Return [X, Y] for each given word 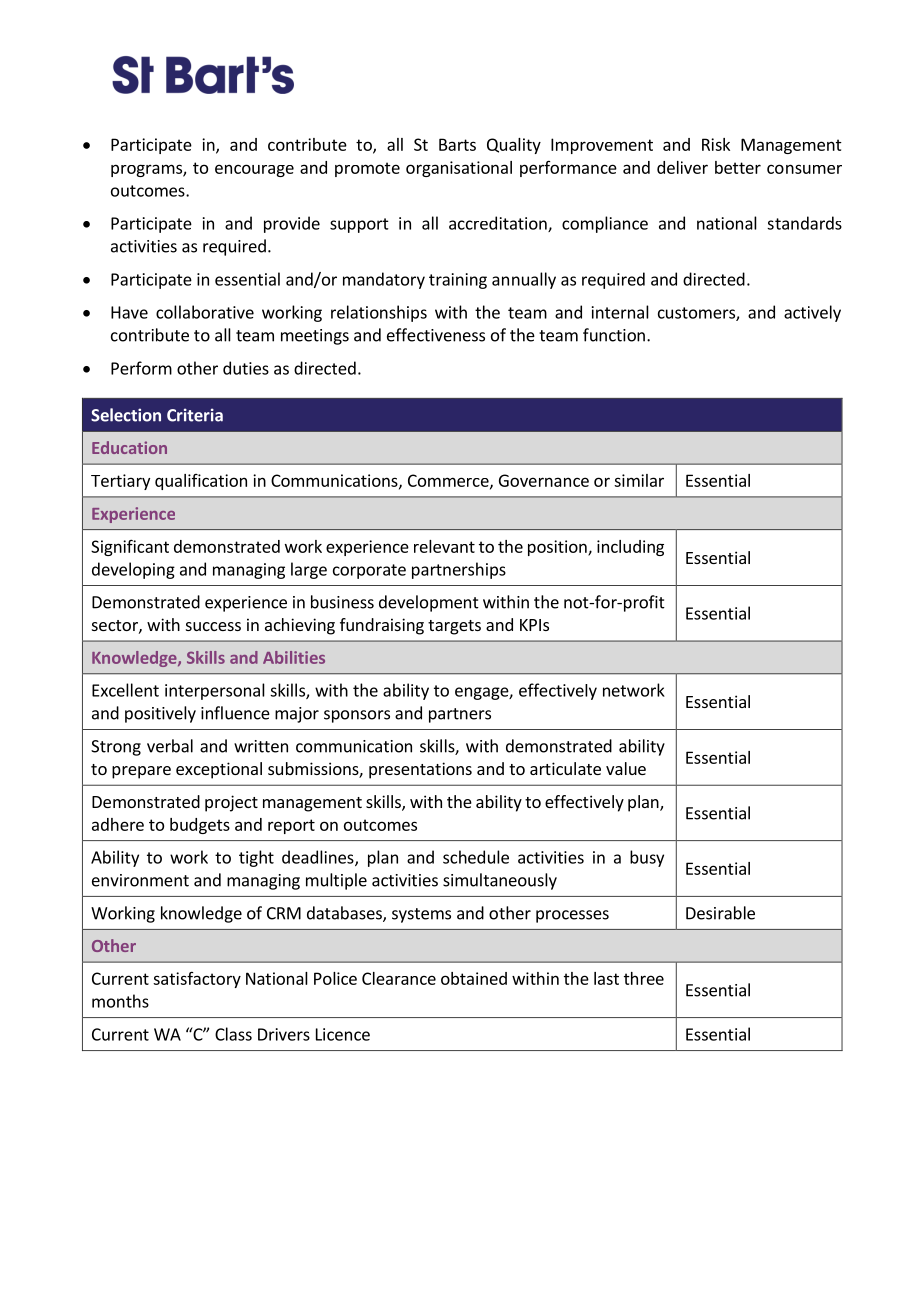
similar [639, 480]
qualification [201, 482]
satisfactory [197, 980]
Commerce [449, 481]
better [738, 167]
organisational [459, 169]
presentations [420, 770]
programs [147, 170]
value [626, 768]
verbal [170, 746]
